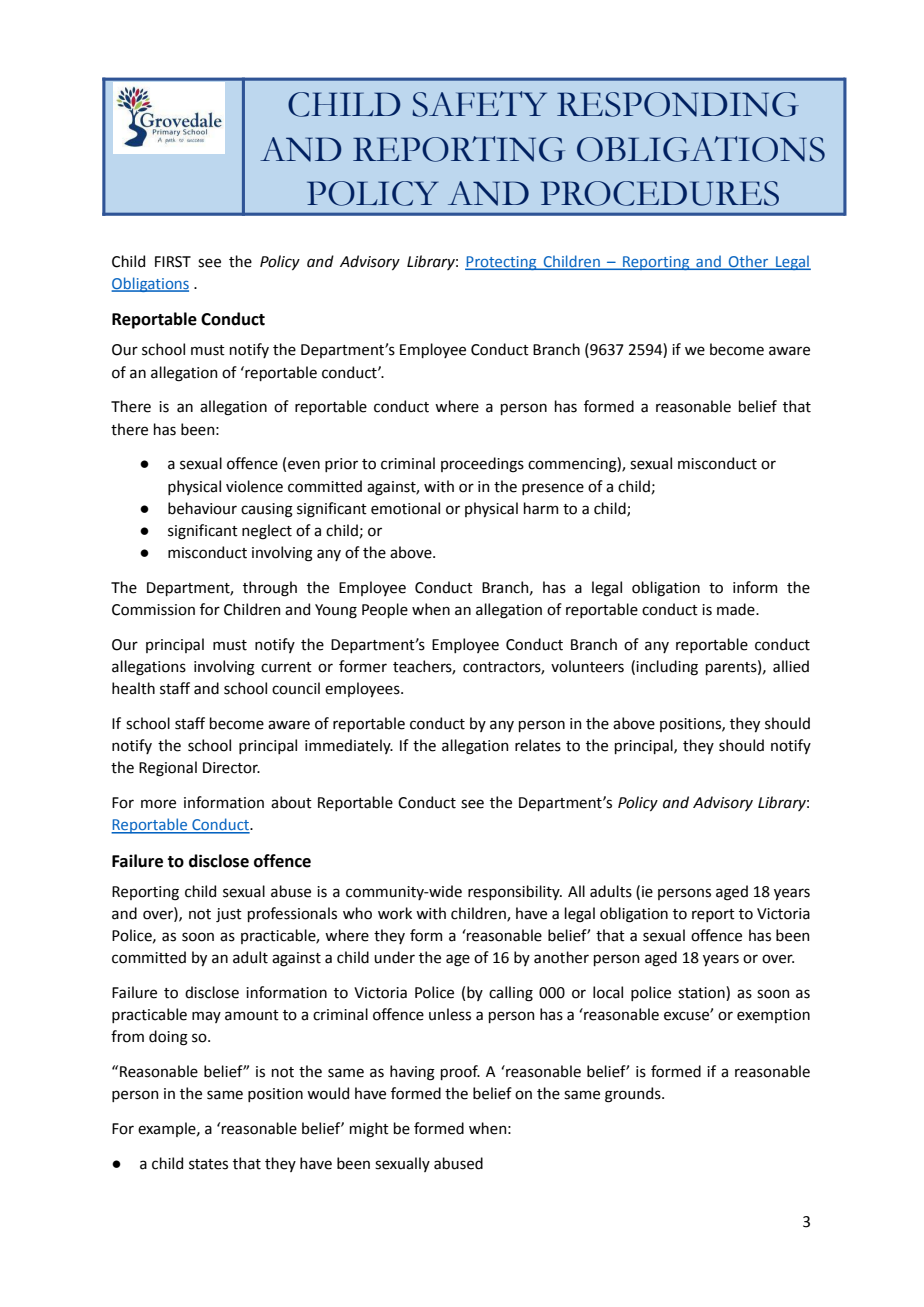 The height and width of the screenshot is (1307, 924). I want to click on states, so click(208, 1164).
